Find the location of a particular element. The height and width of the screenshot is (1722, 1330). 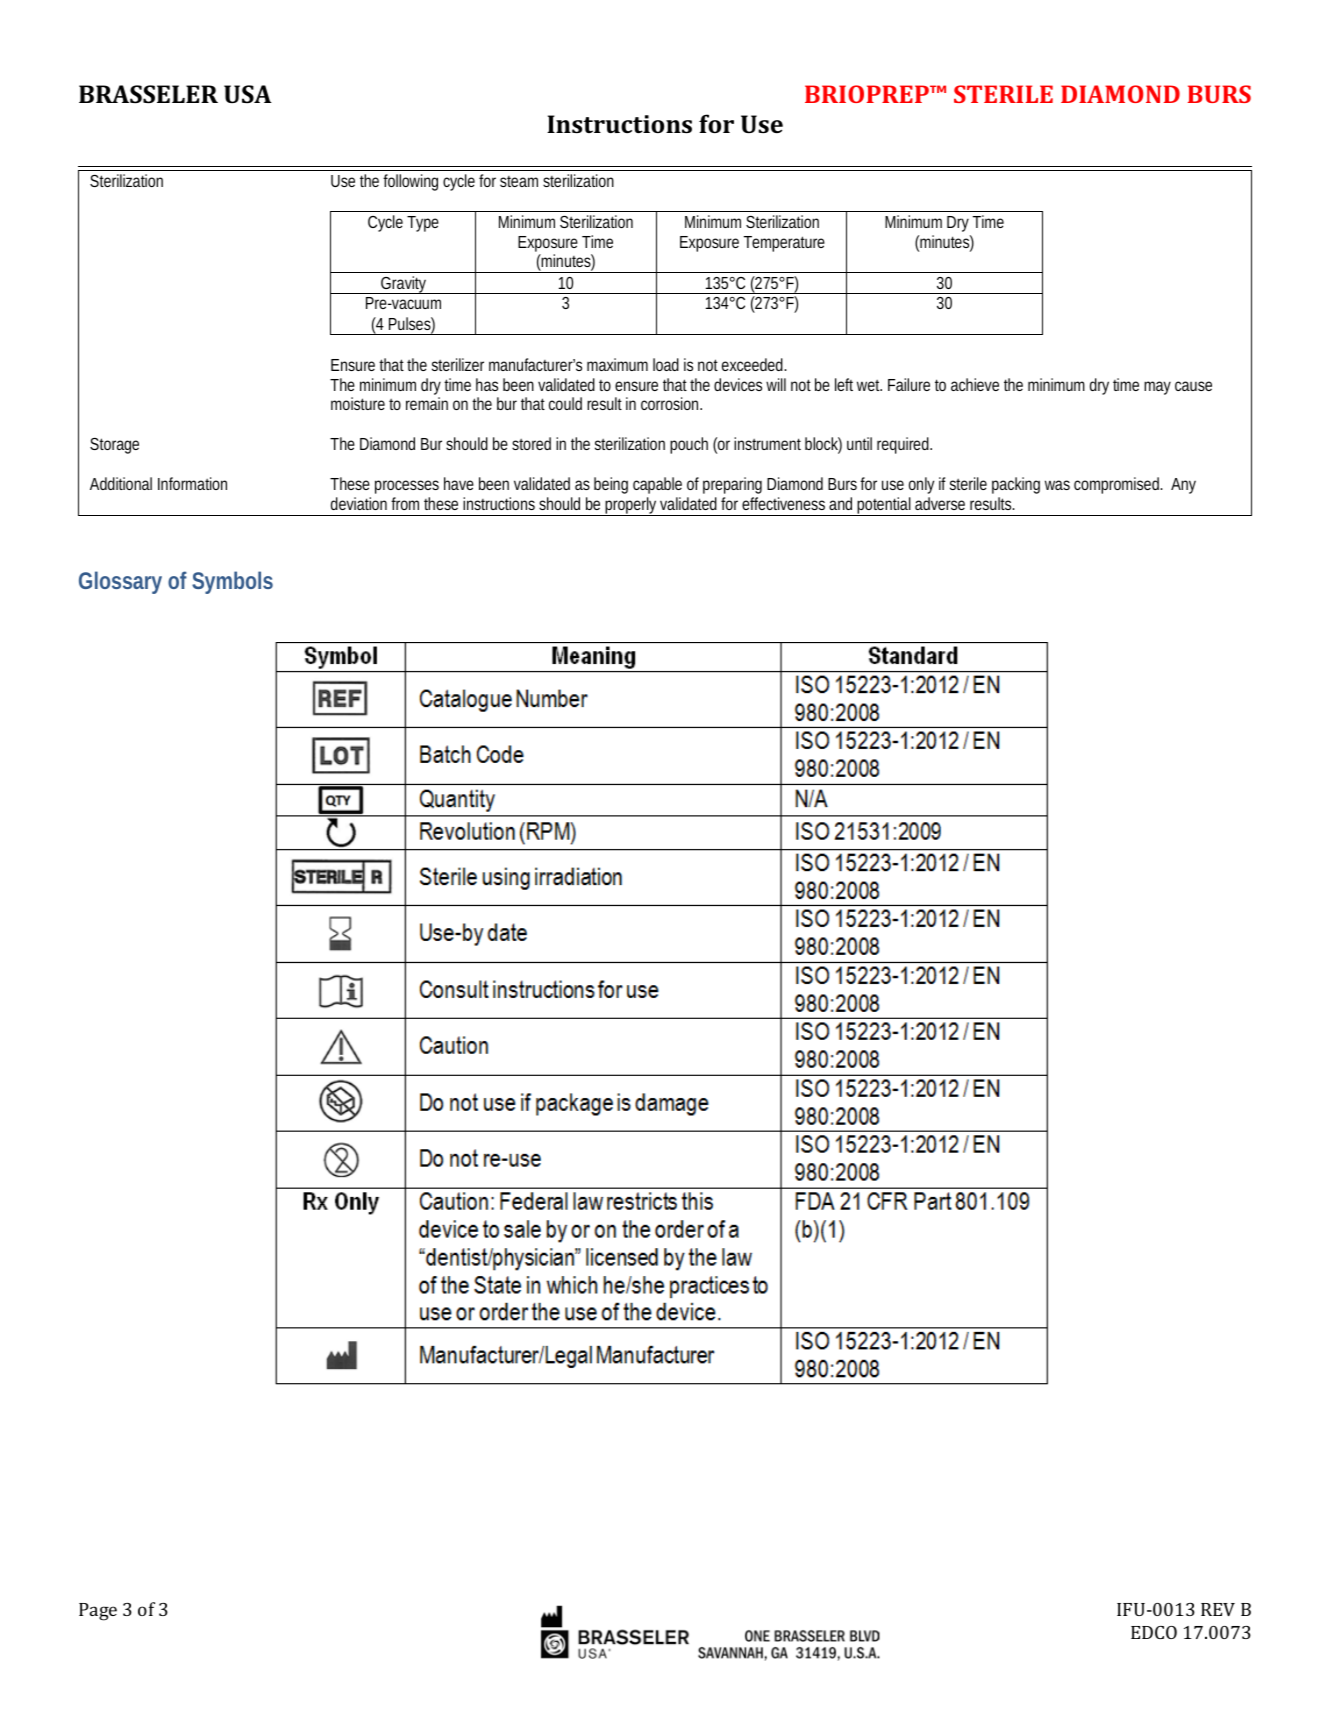

corrosion is located at coordinates (671, 403).
